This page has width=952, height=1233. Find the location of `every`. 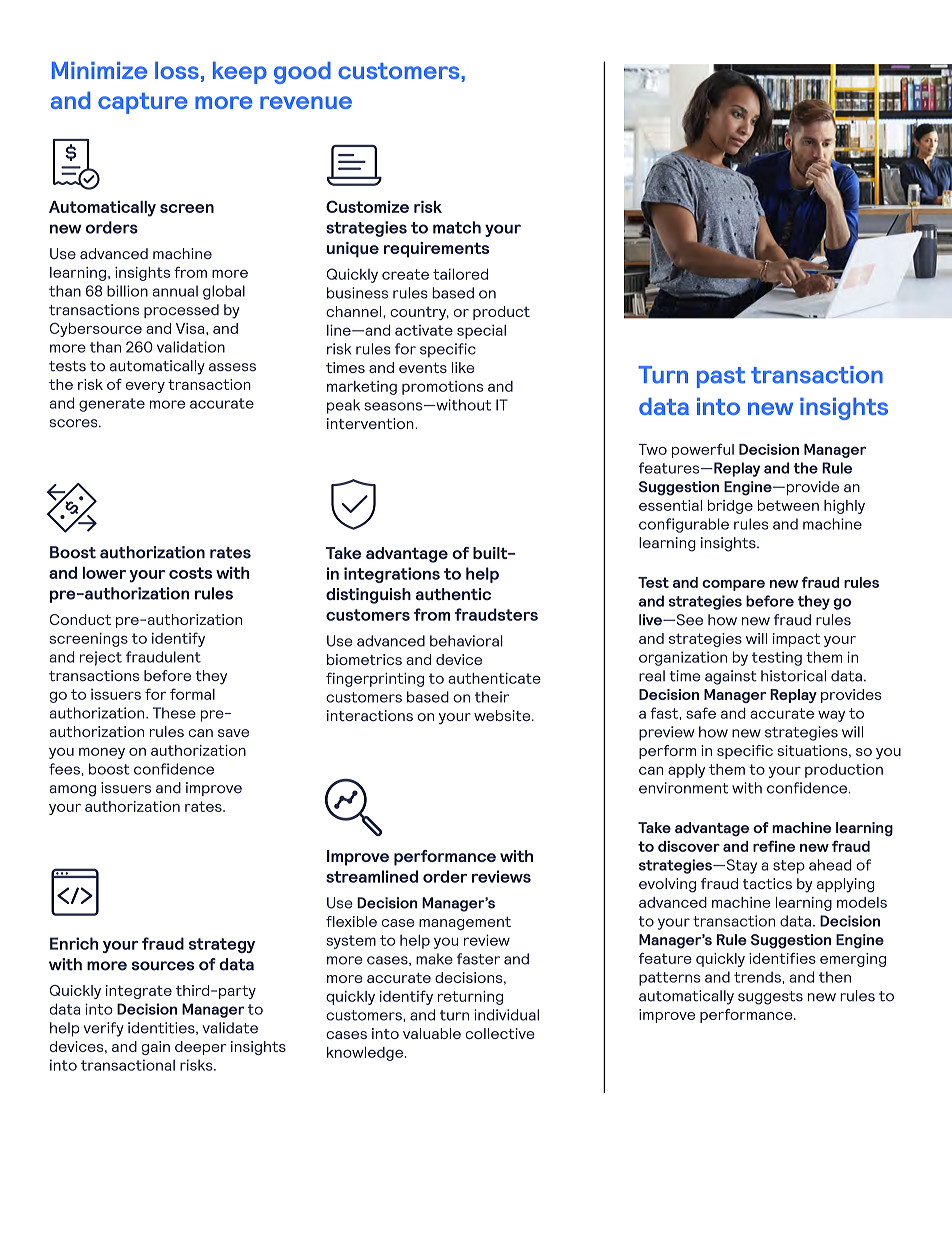

every is located at coordinates (145, 387).
